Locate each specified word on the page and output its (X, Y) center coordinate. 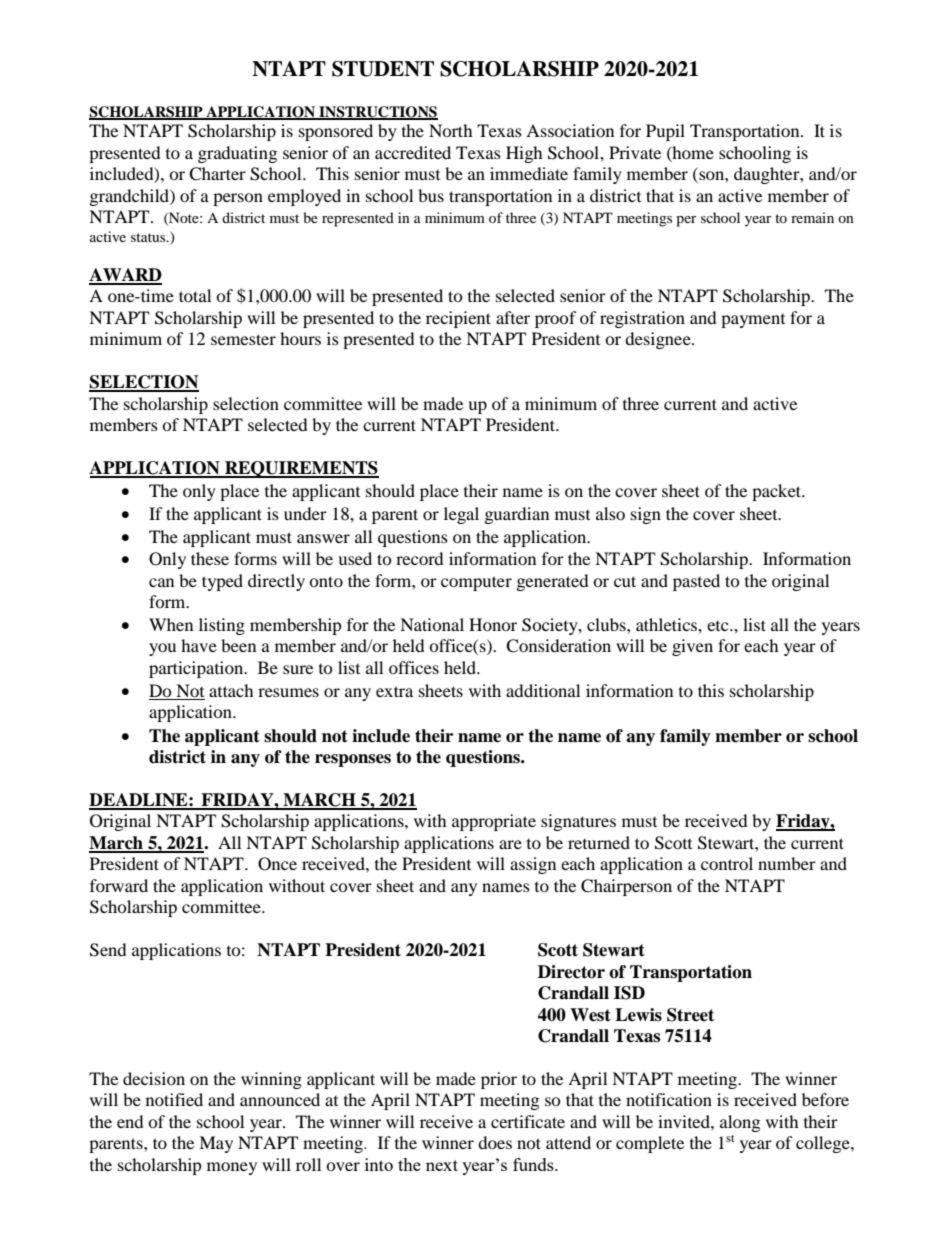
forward (119, 885)
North (451, 130)
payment (753, 321)
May (216, 1144)
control (727, 863)
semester (243, 339)
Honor (493, 624)
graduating (237, 154)
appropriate (494, 822)
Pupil (665, 132)
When (171, 624)
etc (719, 626)
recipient (458, 319)
